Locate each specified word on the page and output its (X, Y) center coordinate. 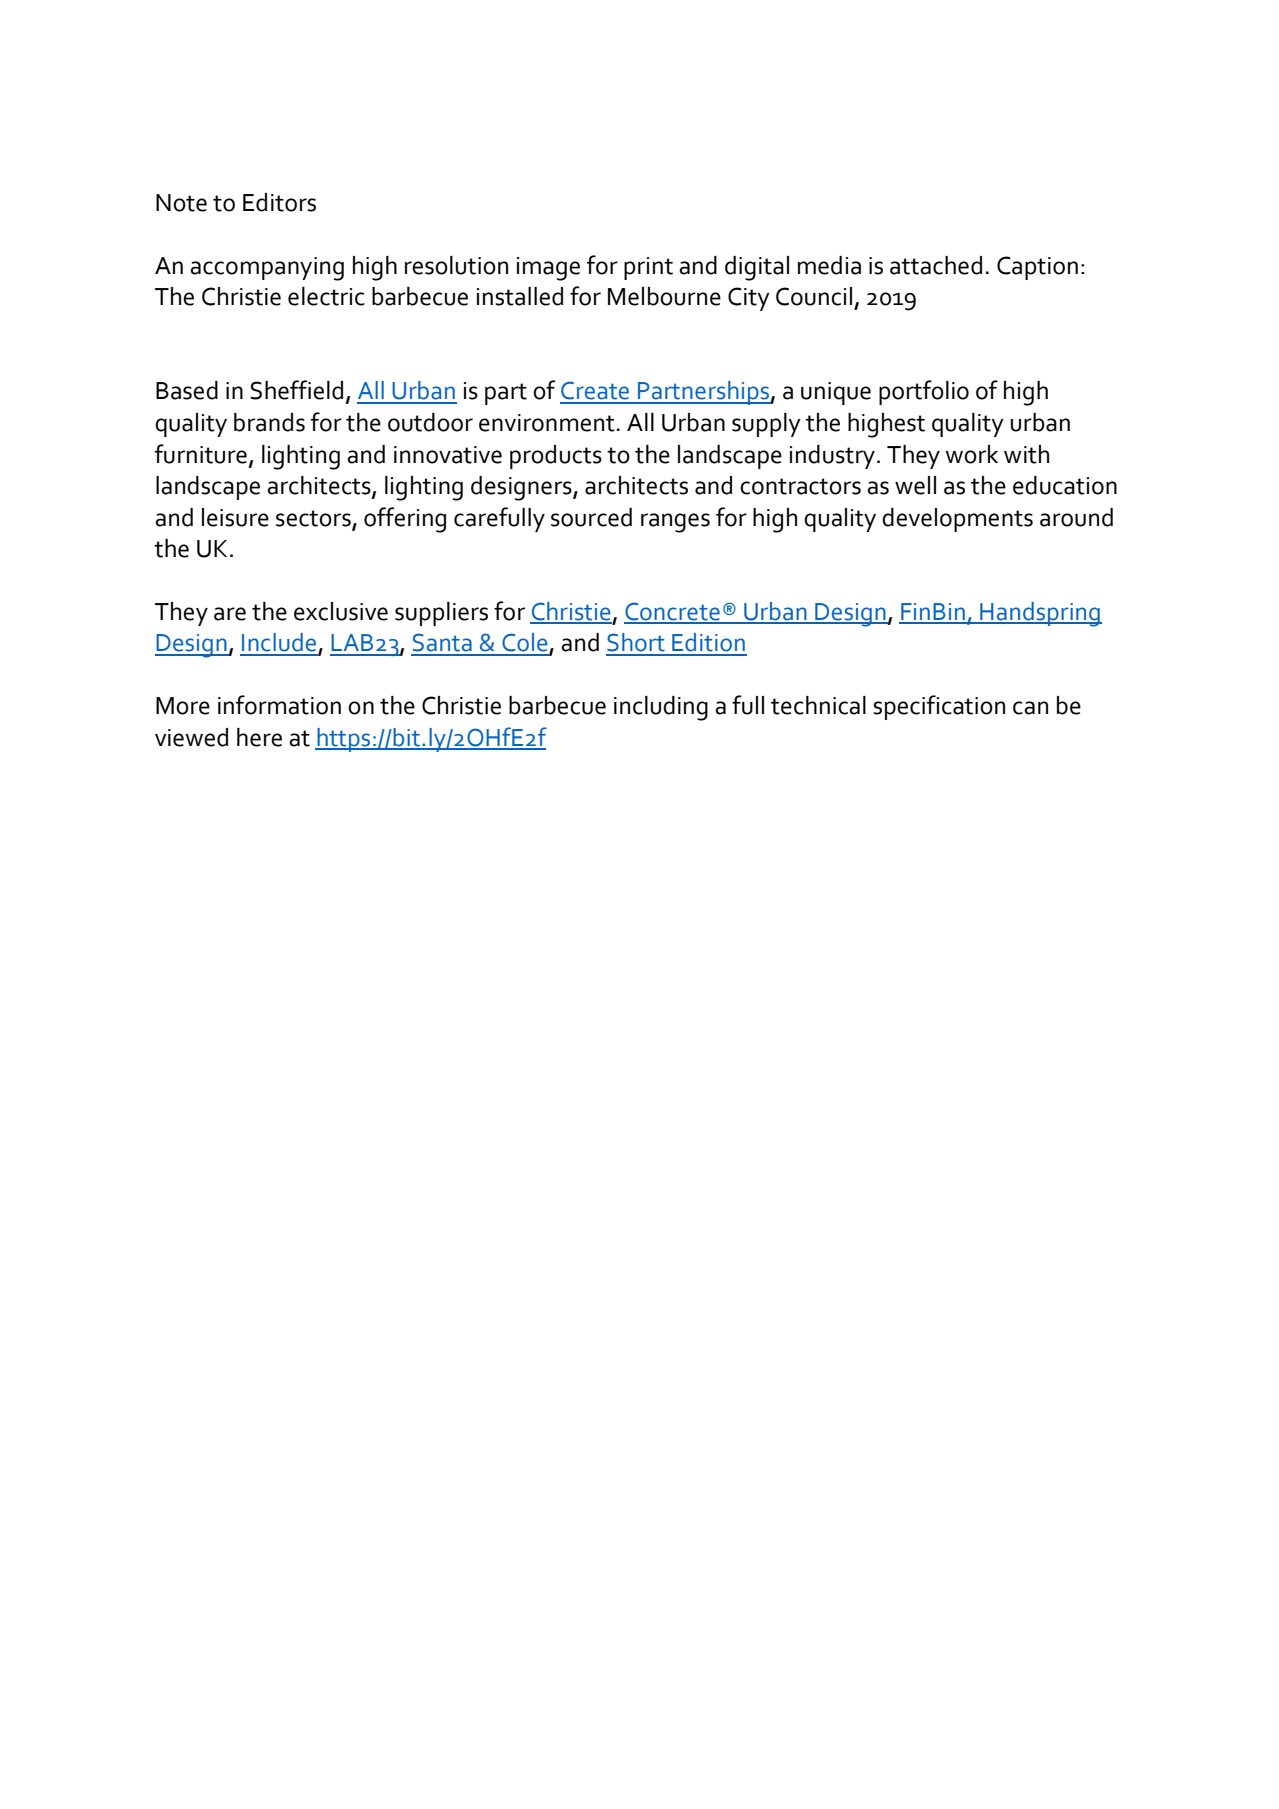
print (648, 268)
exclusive (341, 611)
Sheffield (296, 390)
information (279, 705)
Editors (279, 202)
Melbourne (664, 296)
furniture (202, 454)
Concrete (673, 612)
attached (936, 265)
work (971, 454)
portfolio (924, 392)
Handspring (1040, 614)
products (556, 457)
